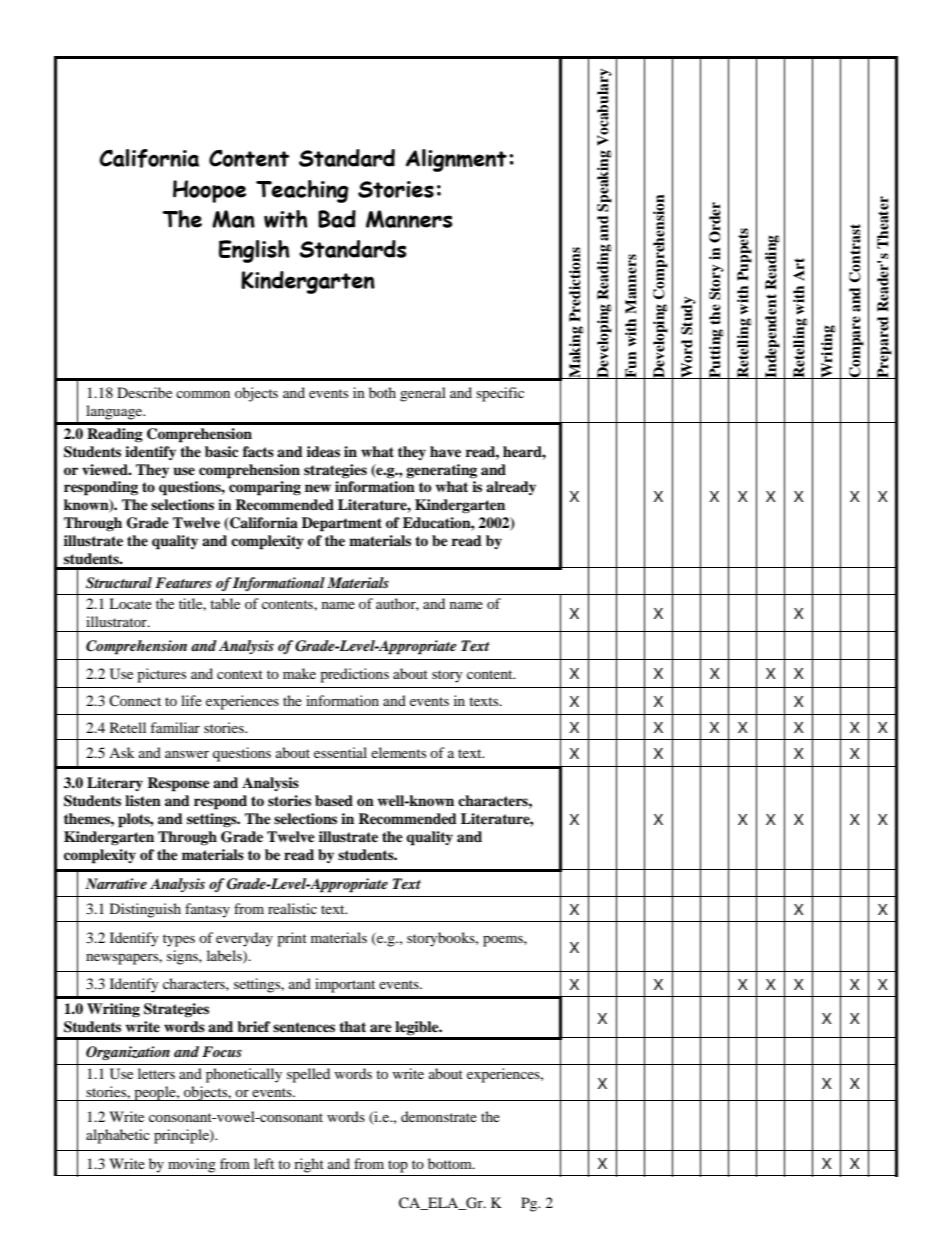 This document has width=952, height=1233. Describe the element at coordinates (309, 1165) in the document. I see `right` at that location.
